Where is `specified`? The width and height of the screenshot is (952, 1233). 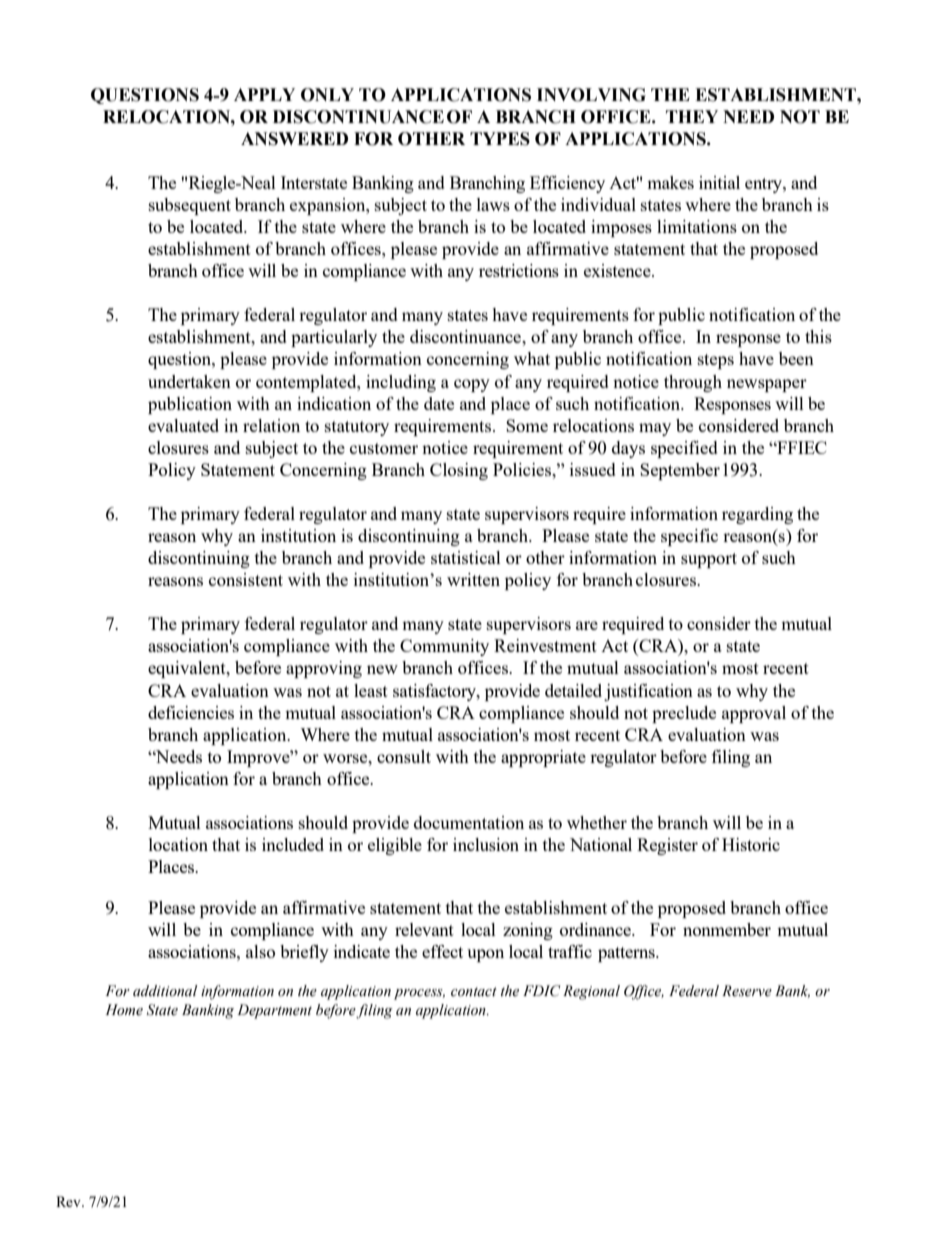
specified is located at coordinates (684, 449).
